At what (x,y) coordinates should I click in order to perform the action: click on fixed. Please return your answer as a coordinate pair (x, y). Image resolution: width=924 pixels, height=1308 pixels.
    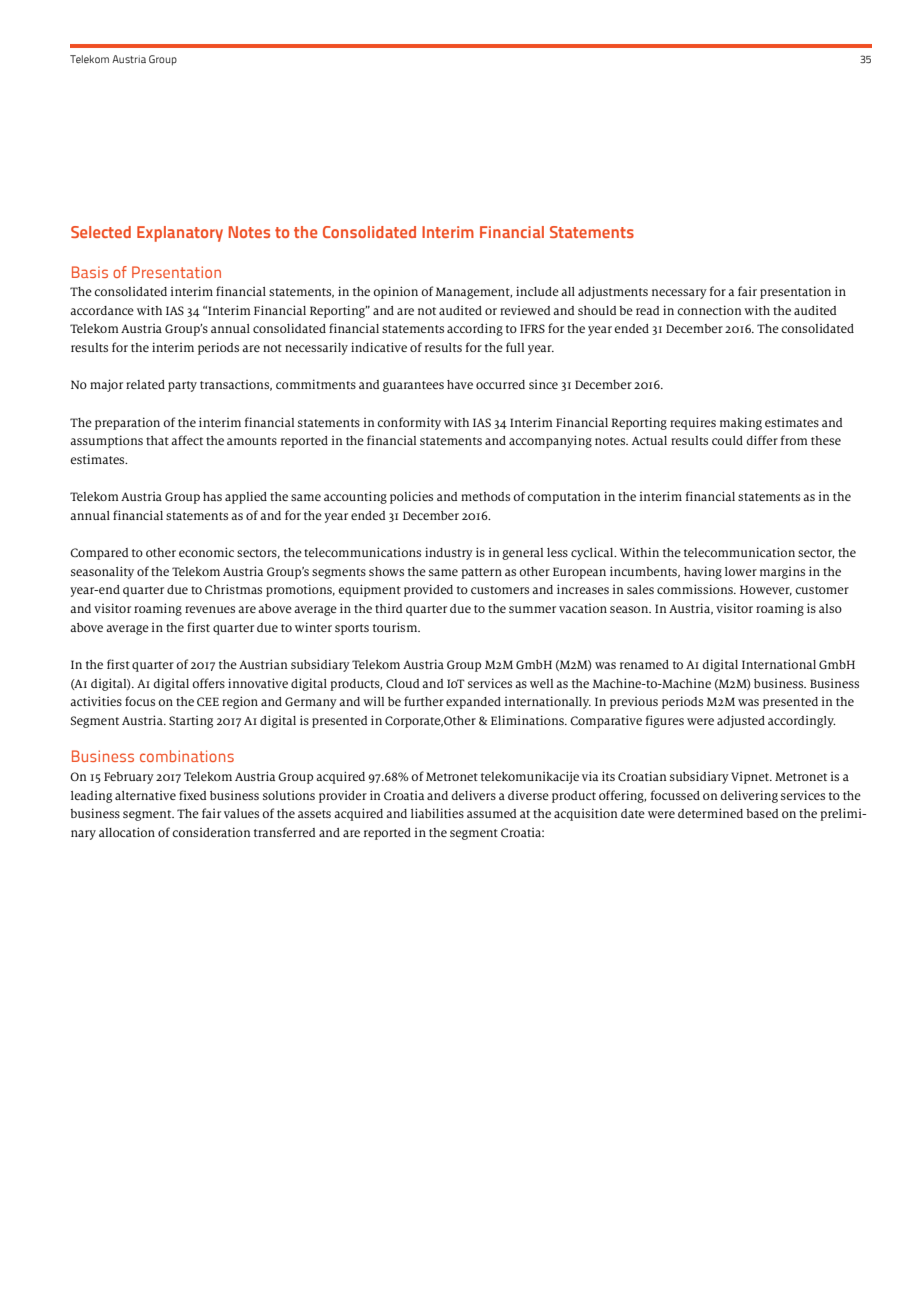
    Looking at the image, I should click on (193, 795).
